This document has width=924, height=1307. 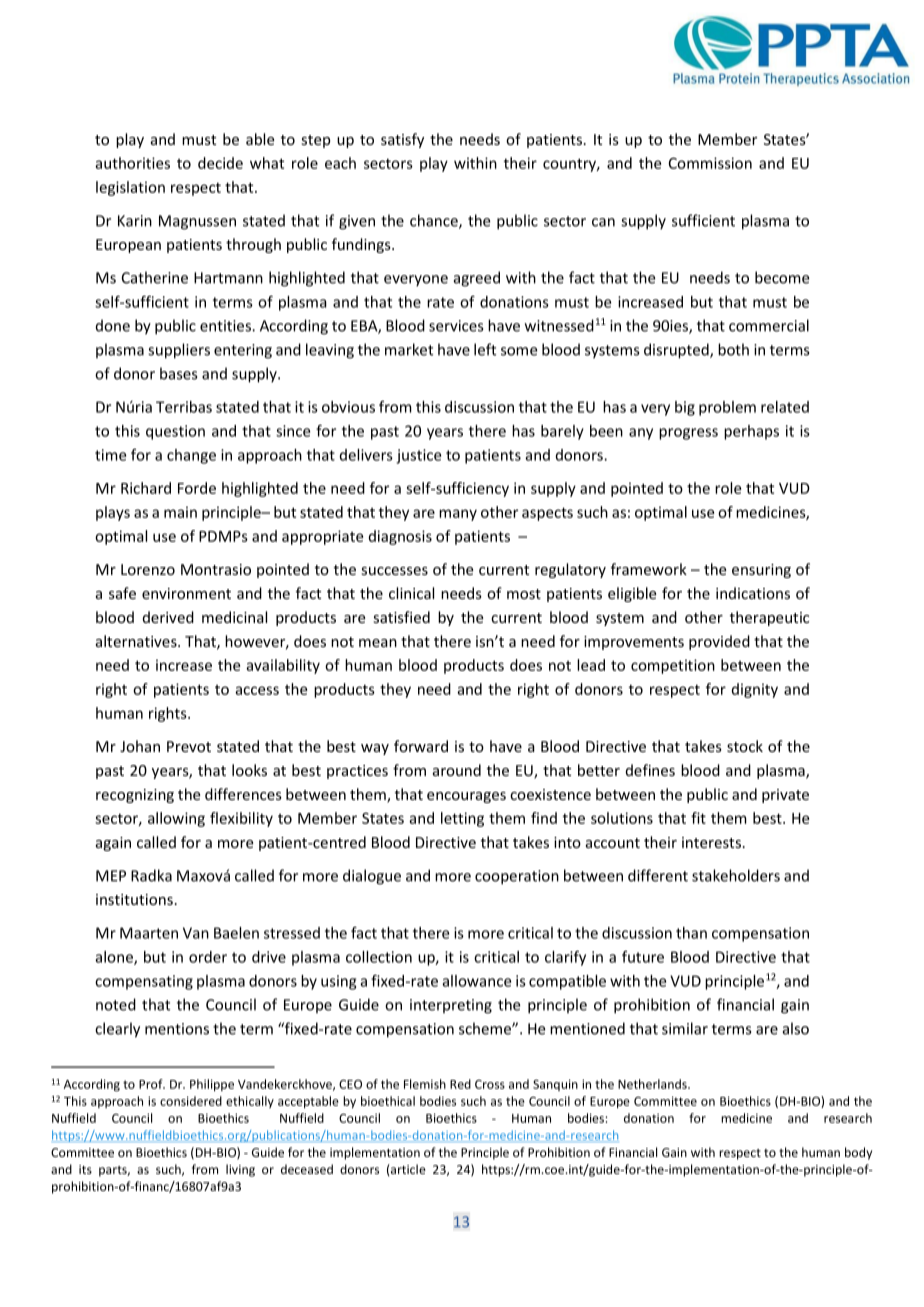 I want to click on Commission, so click(x=710, y=163).
